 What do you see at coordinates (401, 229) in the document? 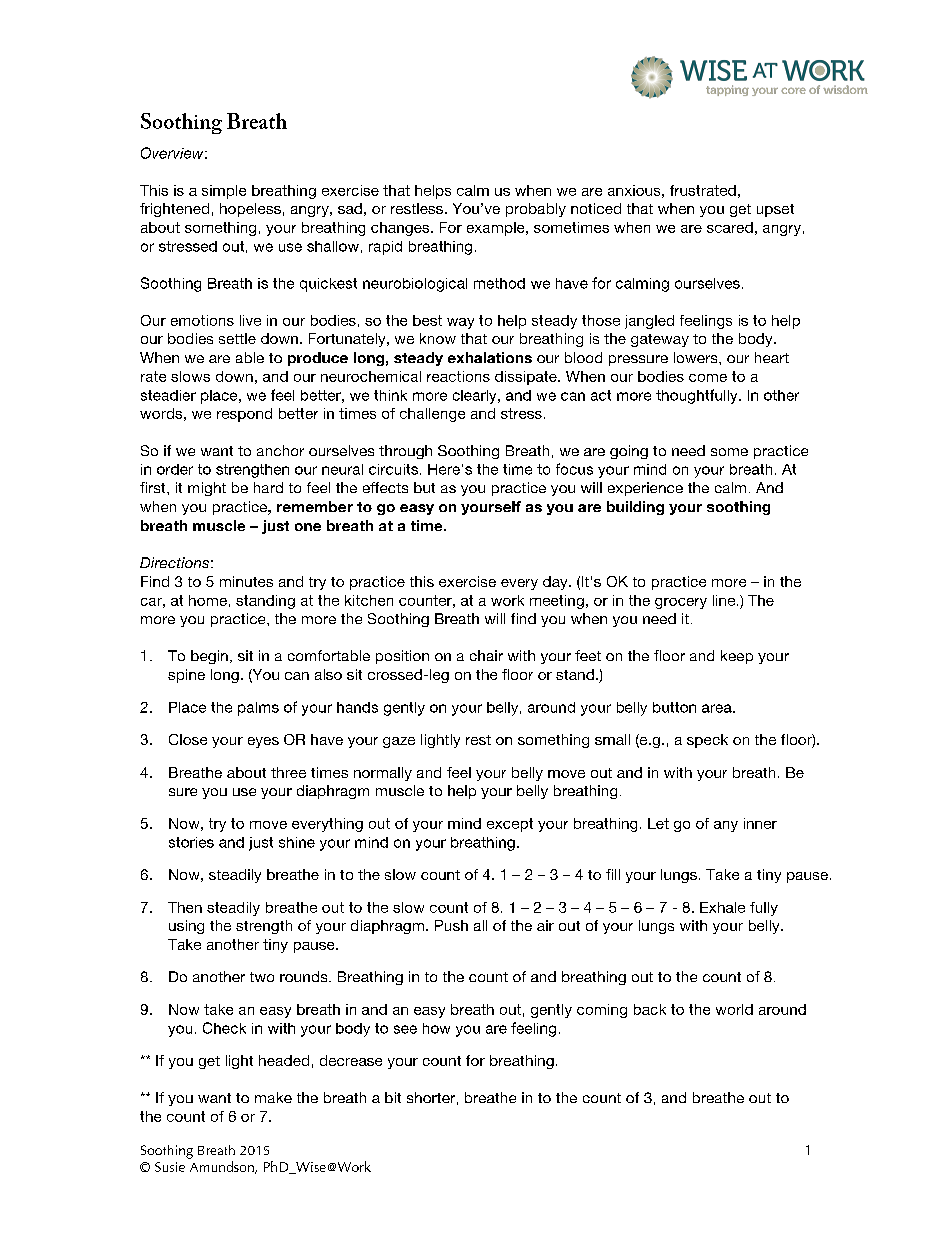
I see `changes` at bounding box center [401, 229].
